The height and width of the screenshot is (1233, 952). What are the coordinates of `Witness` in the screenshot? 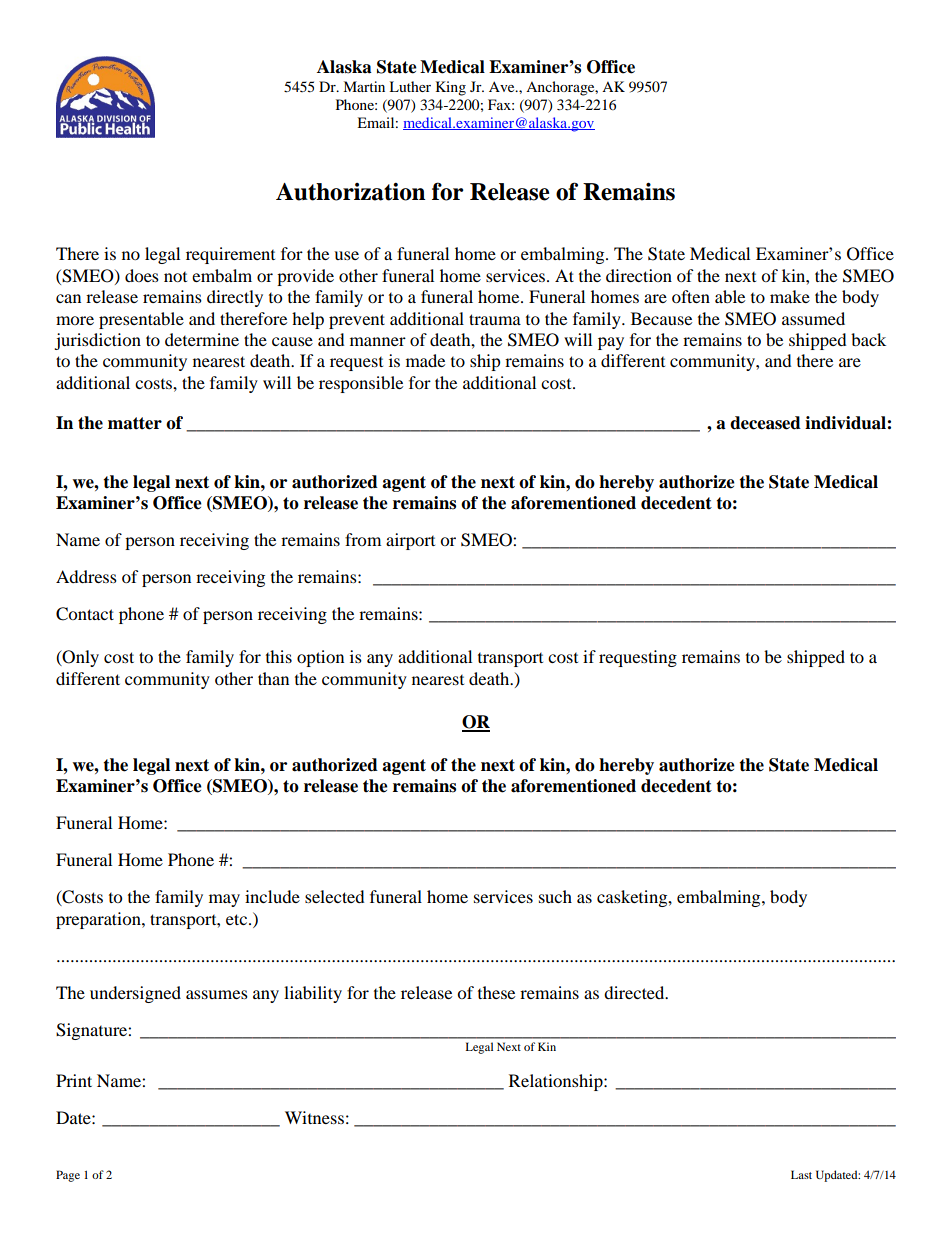 It's located at (314, 1117).
